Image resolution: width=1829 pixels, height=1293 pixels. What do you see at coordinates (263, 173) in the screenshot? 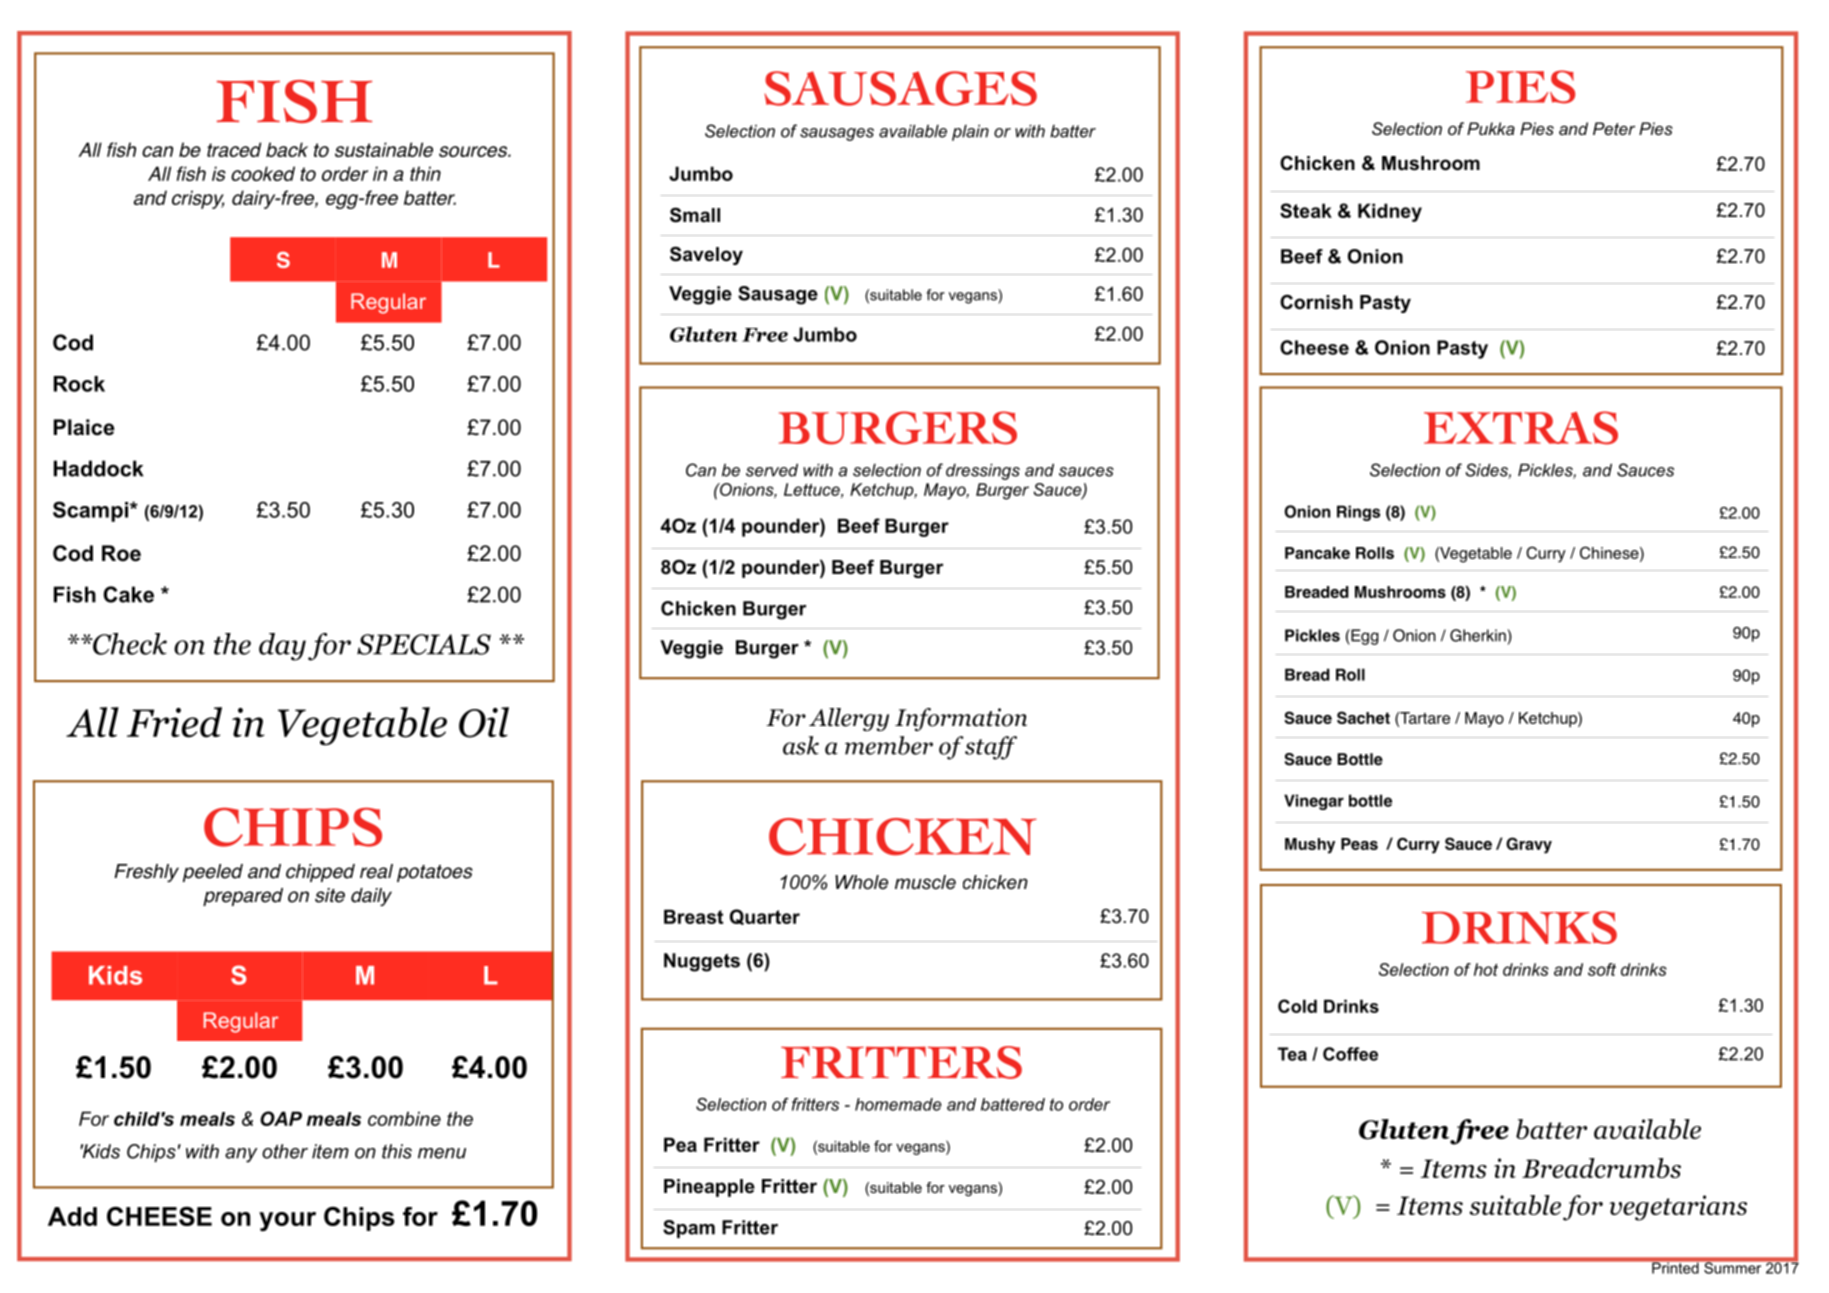
I see `cooked` at bounding box center [263, 173].
